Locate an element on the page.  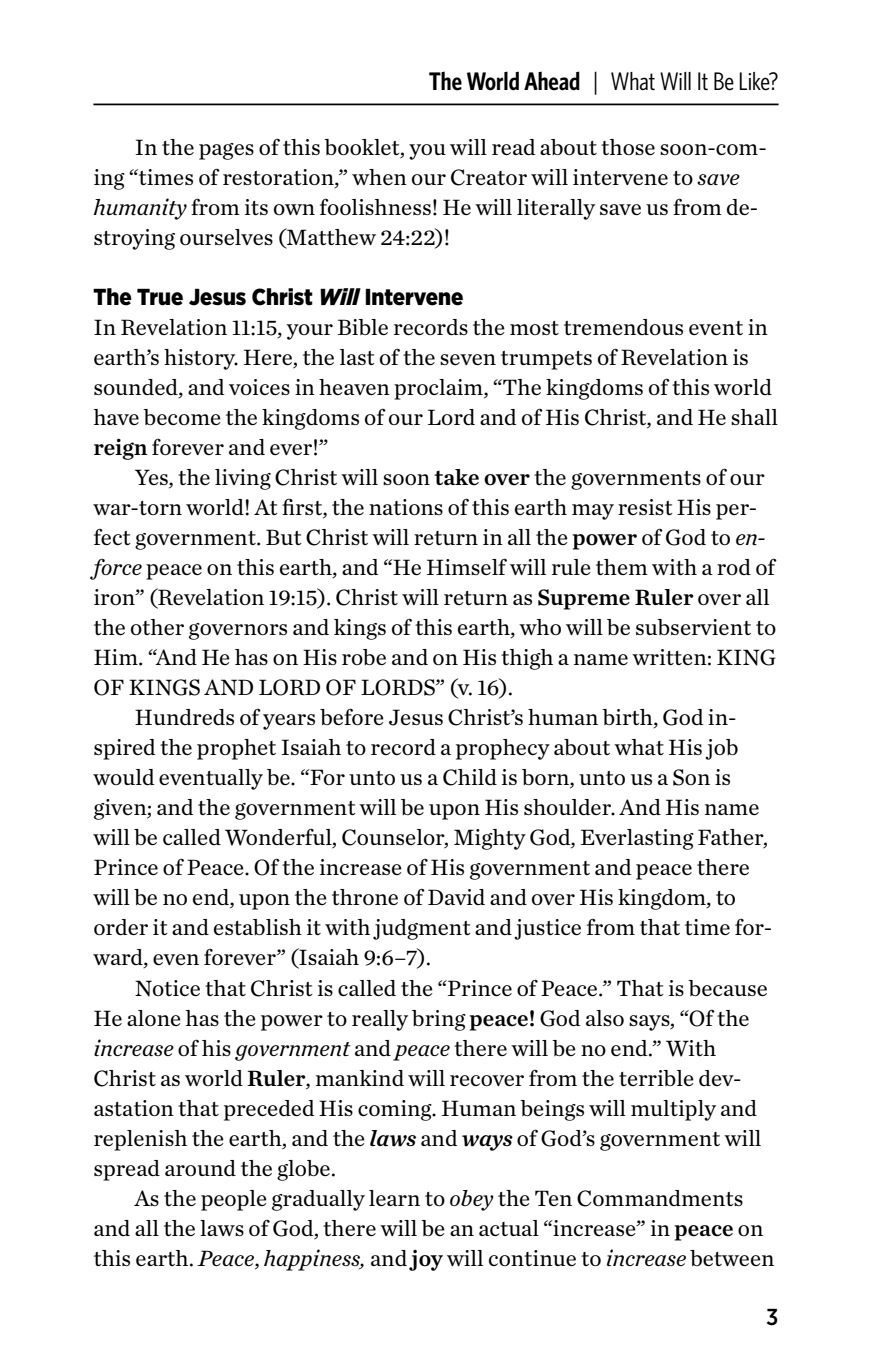
Commandments is located at coordinates (660, 1198).
